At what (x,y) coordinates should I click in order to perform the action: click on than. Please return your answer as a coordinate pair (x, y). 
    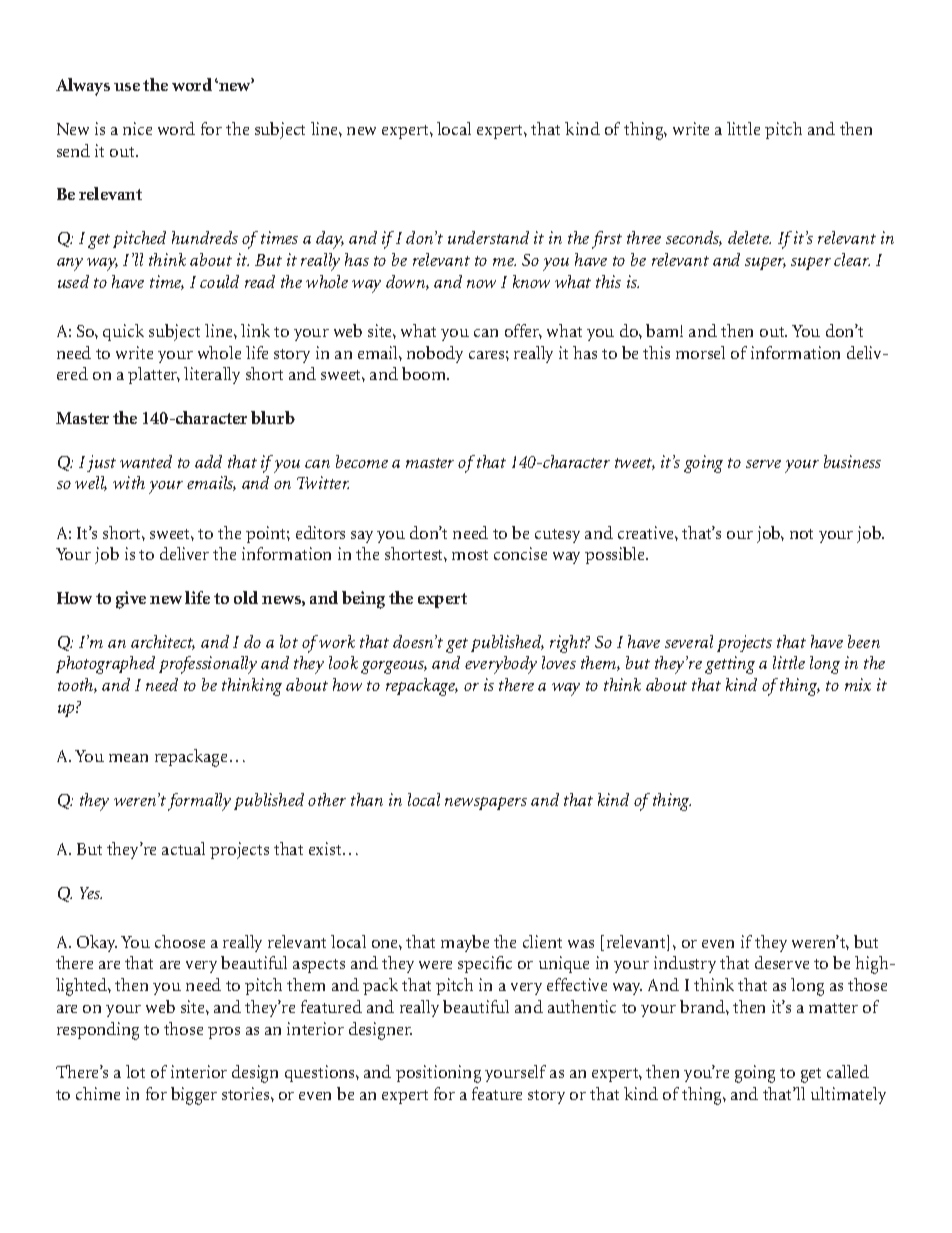
    Looking at the image, I should click on (367, 799).
